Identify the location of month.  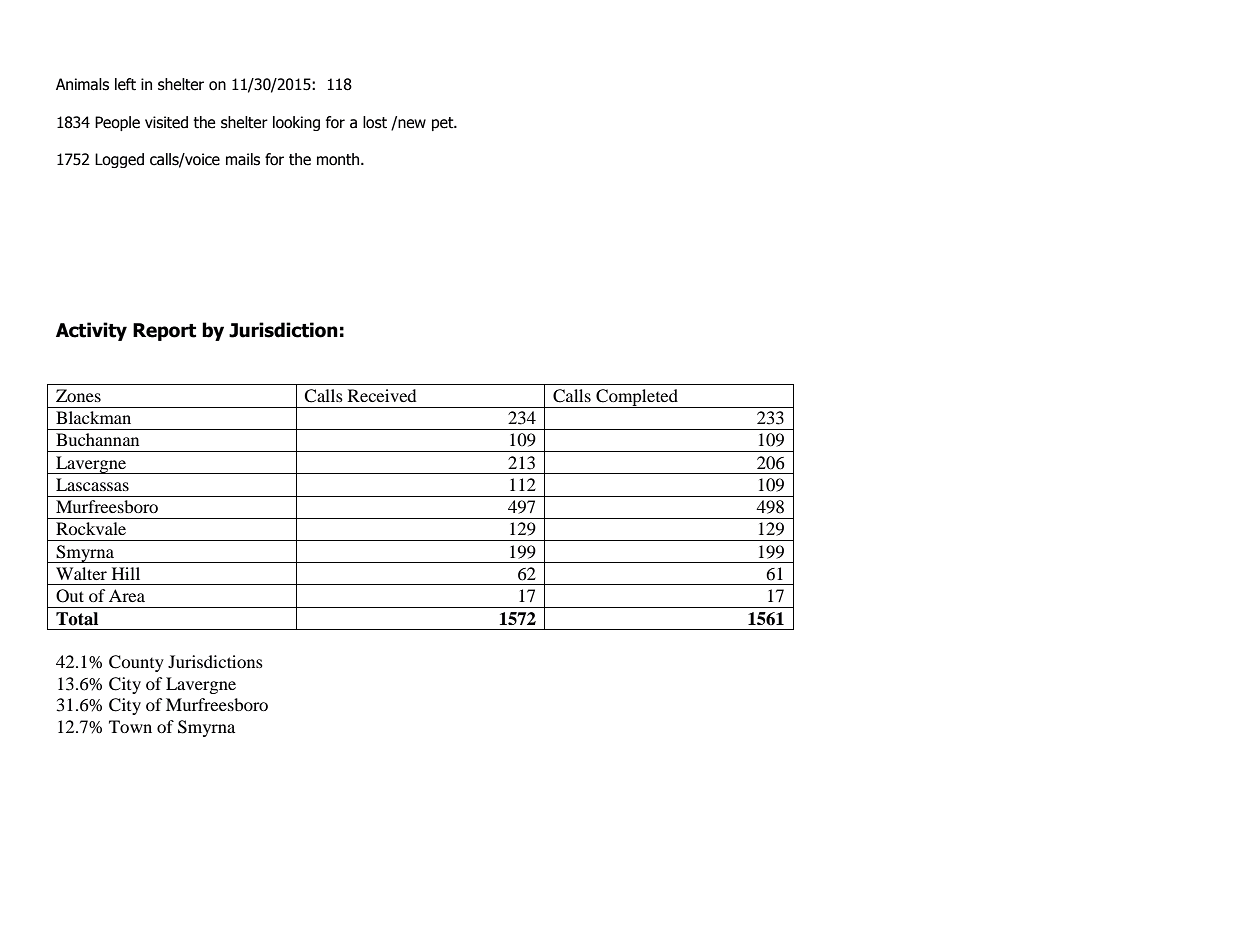
(339, 159).
